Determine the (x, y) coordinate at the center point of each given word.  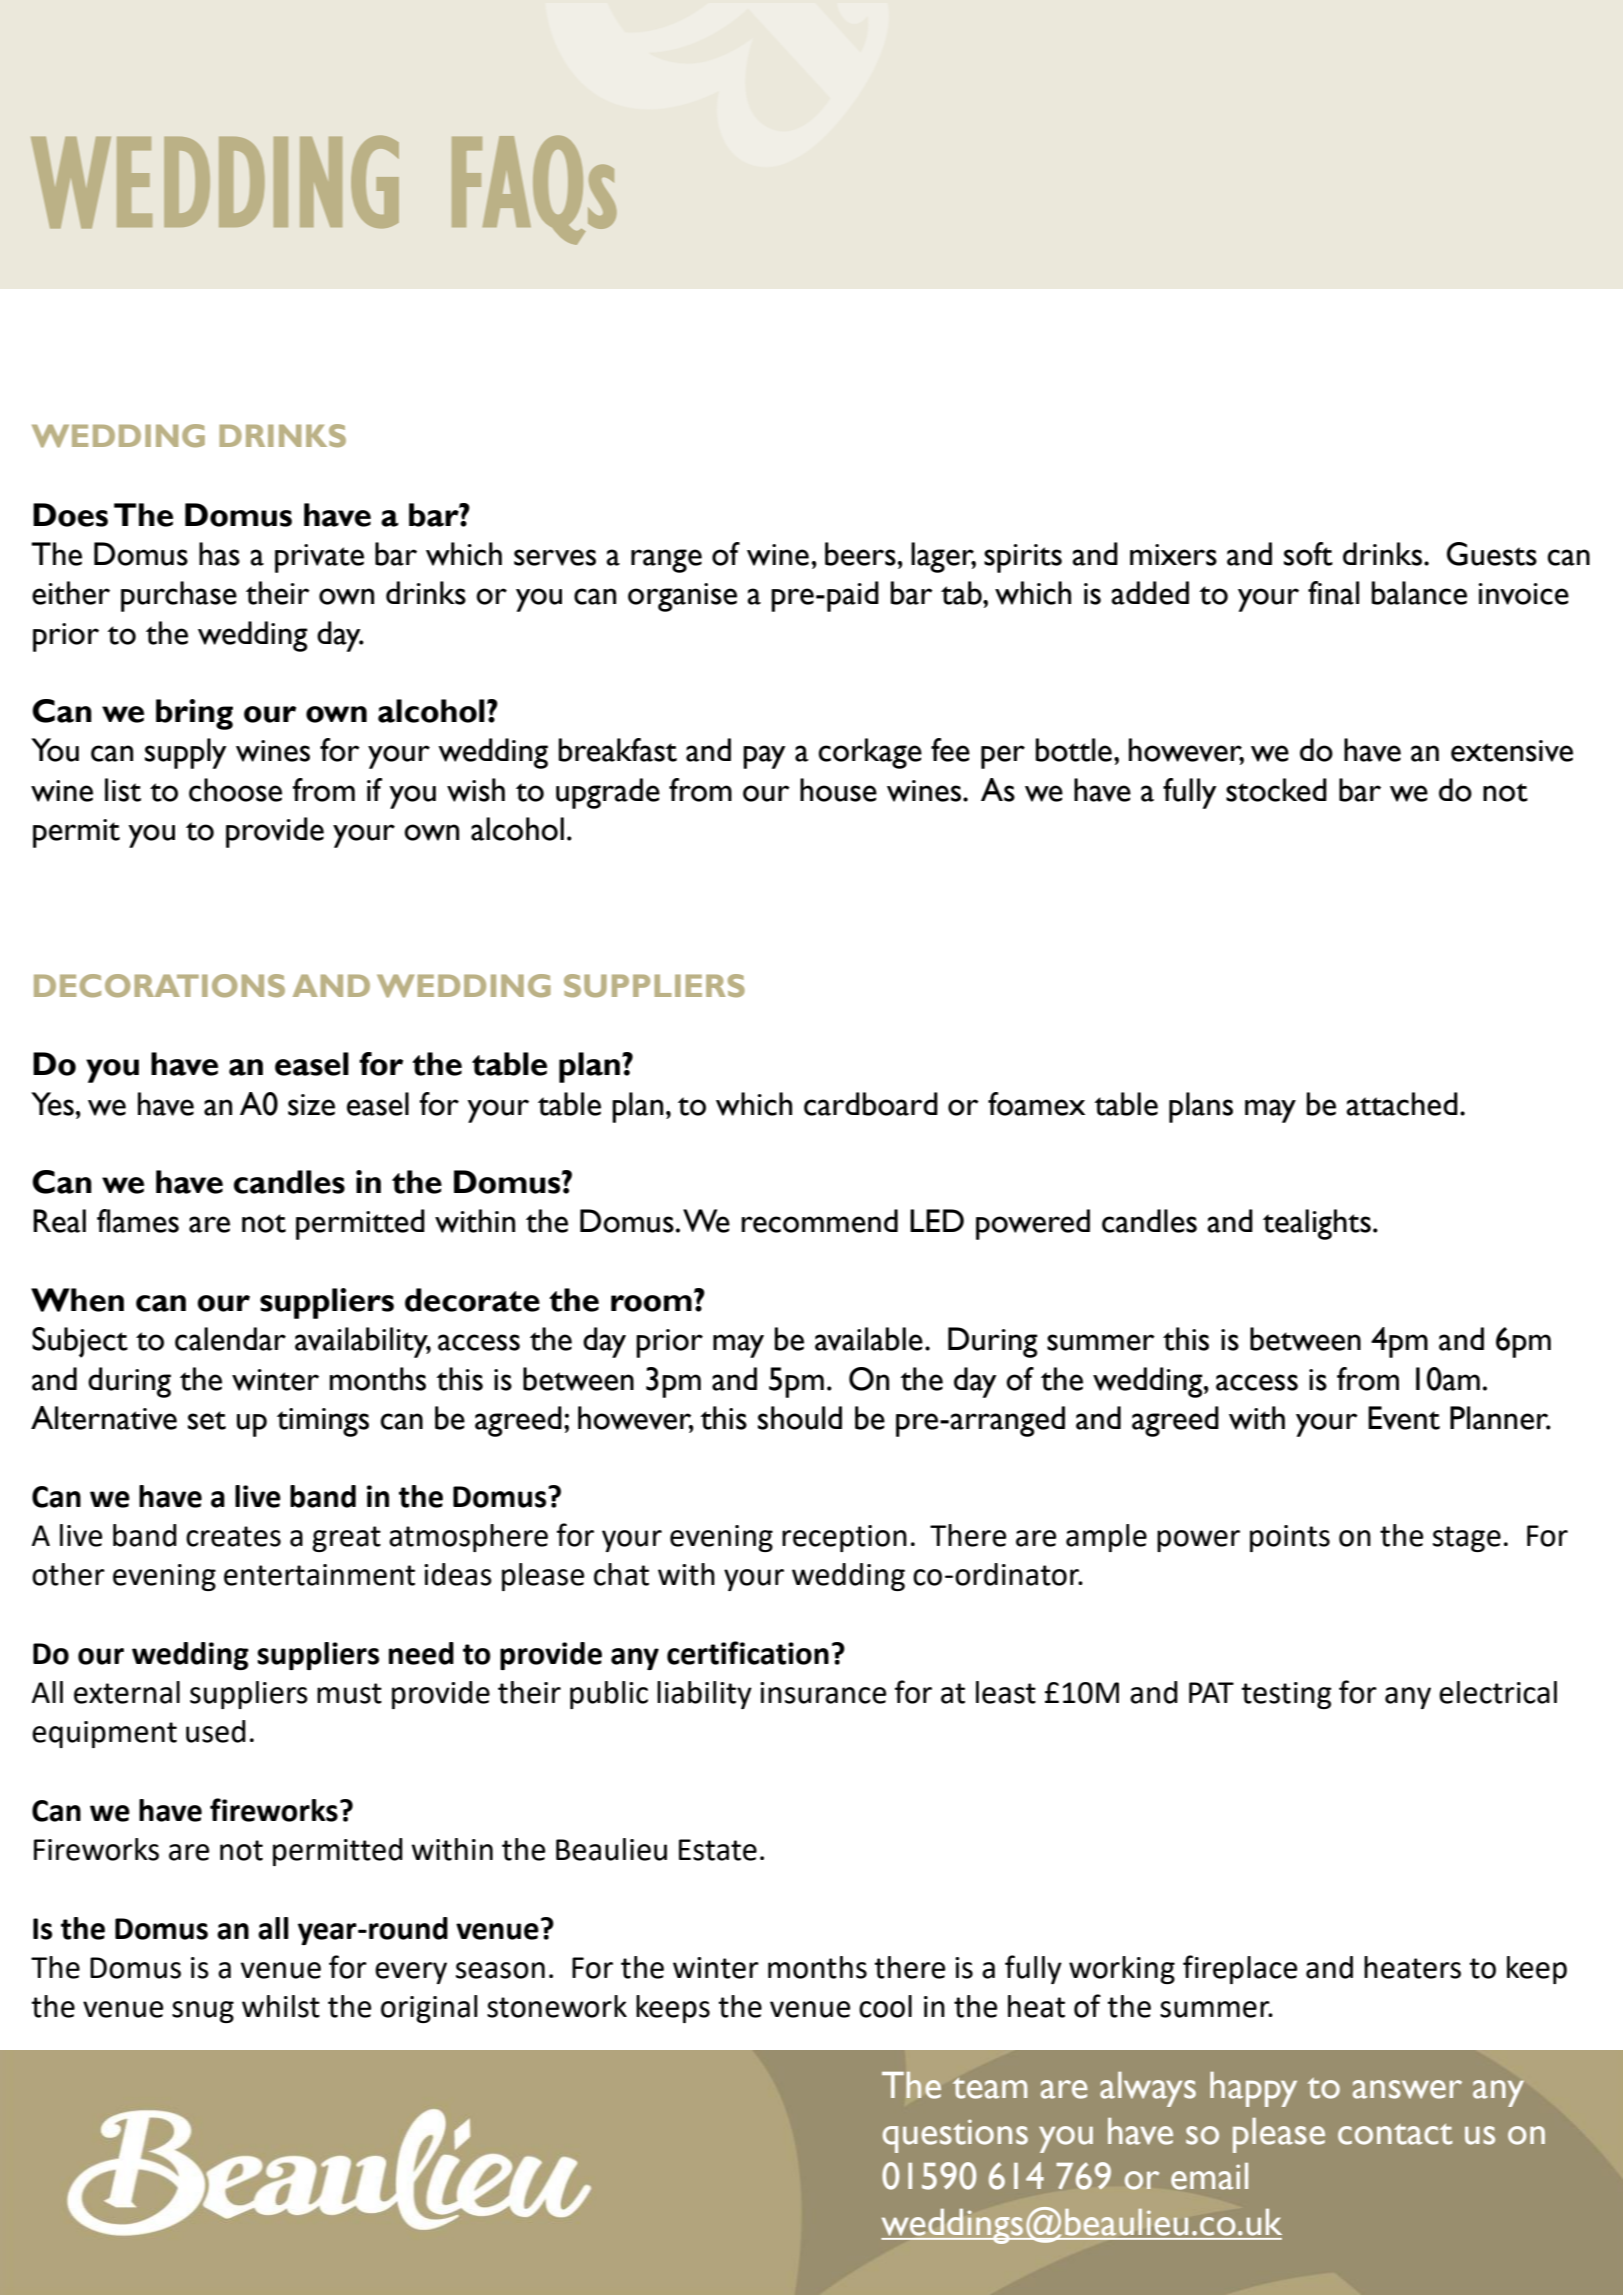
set (207, 1420)
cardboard (871, 1104)
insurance (823, 1693)
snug (203, 2012)
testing (1286, 1695)
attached (1402, 1104)
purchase (179, 596)
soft (1308, 554)
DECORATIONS (159, 985)
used (216, 1731)
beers (860, 554)
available (869, 1339)
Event (1404, 1418)
